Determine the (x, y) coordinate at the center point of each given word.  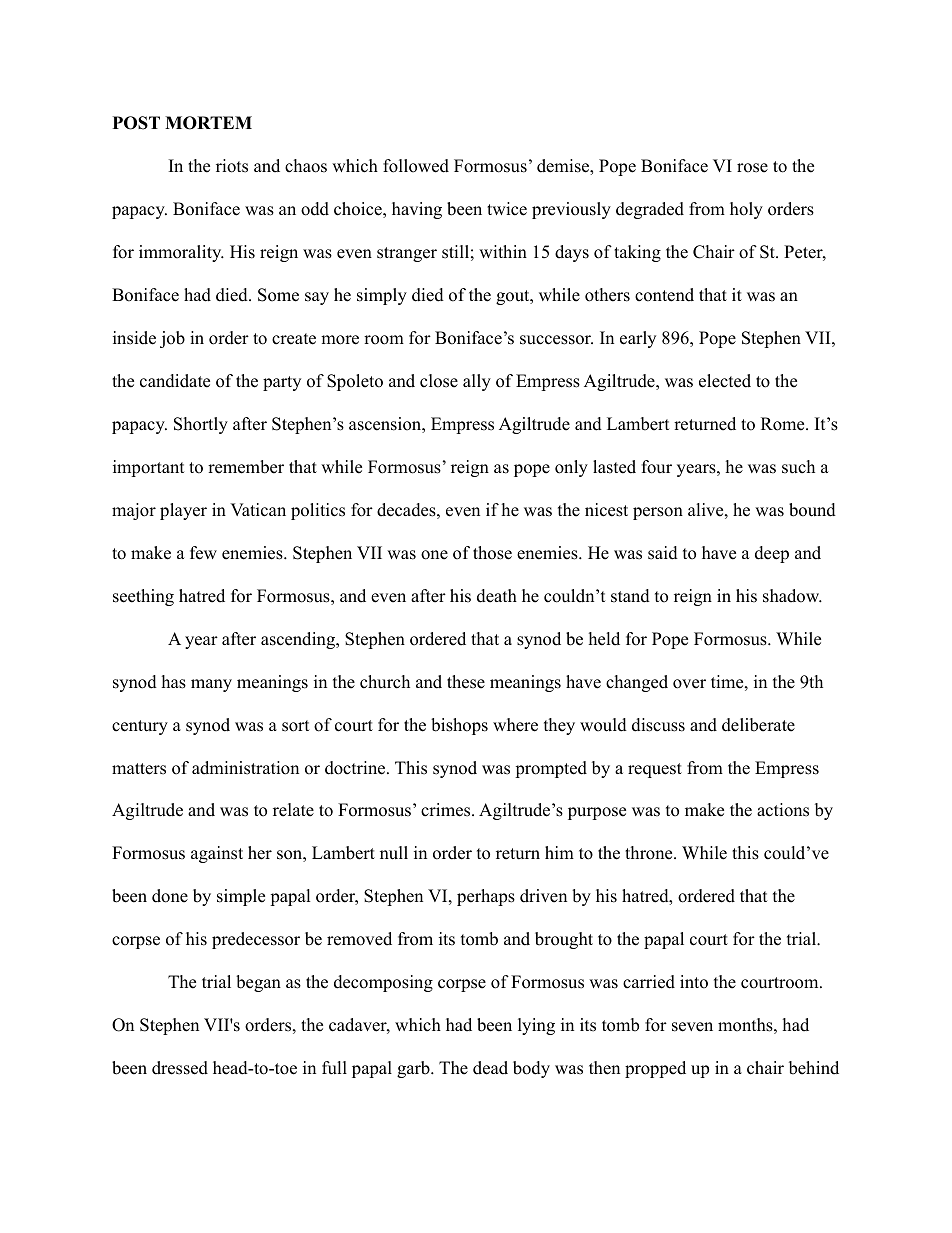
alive (705, 510)
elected (725, 381)
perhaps (486, 897)
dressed (180, 1068)
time (727, 682)
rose (752, 168)
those (492, 553)
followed (416, 166)
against (217, 854)
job (172, 339)
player (183, 511)
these (466, 682)
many (211, 685)
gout (514, 297)
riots (232, 166)
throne (648, 853)
